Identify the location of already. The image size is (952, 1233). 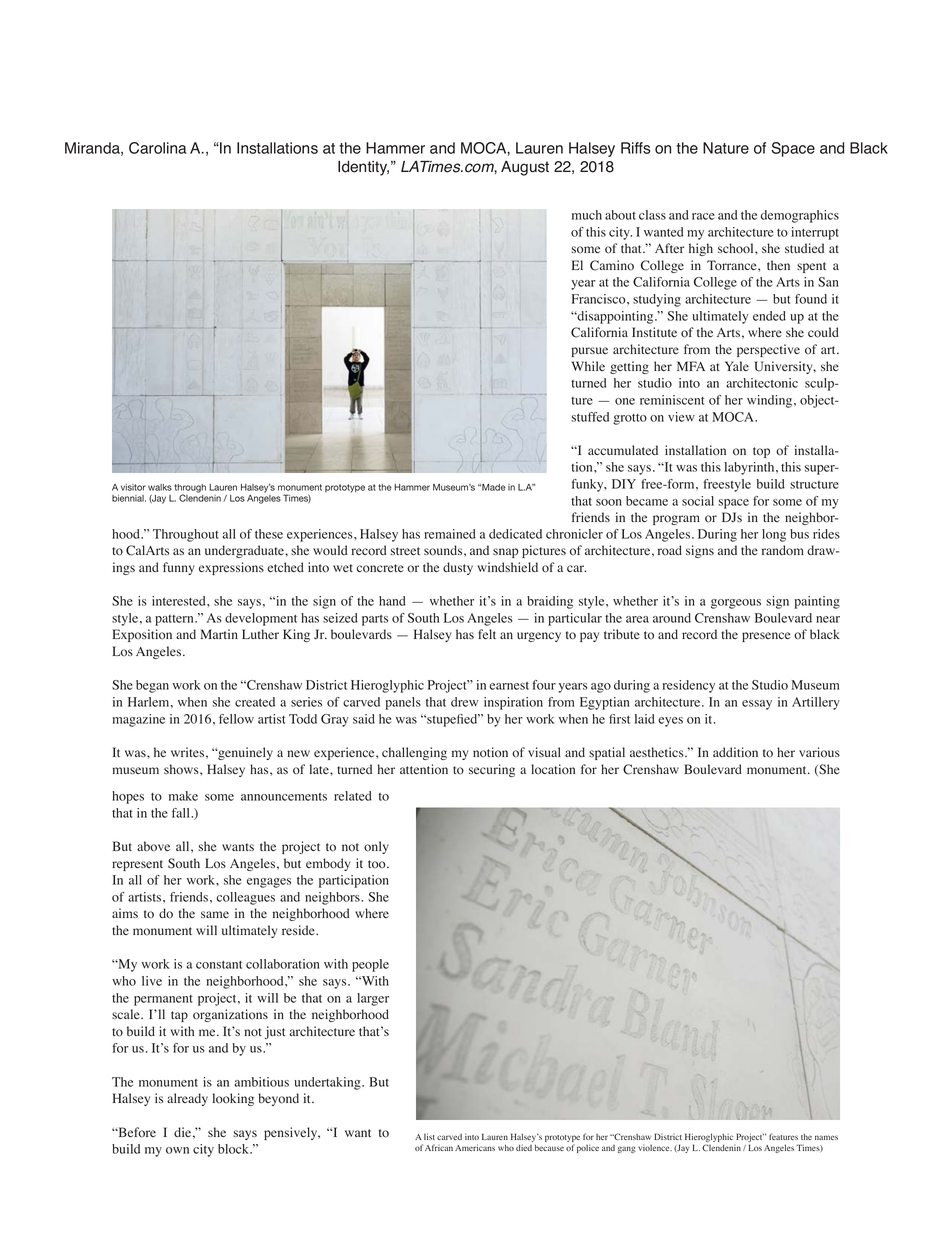
(187, 1099).
